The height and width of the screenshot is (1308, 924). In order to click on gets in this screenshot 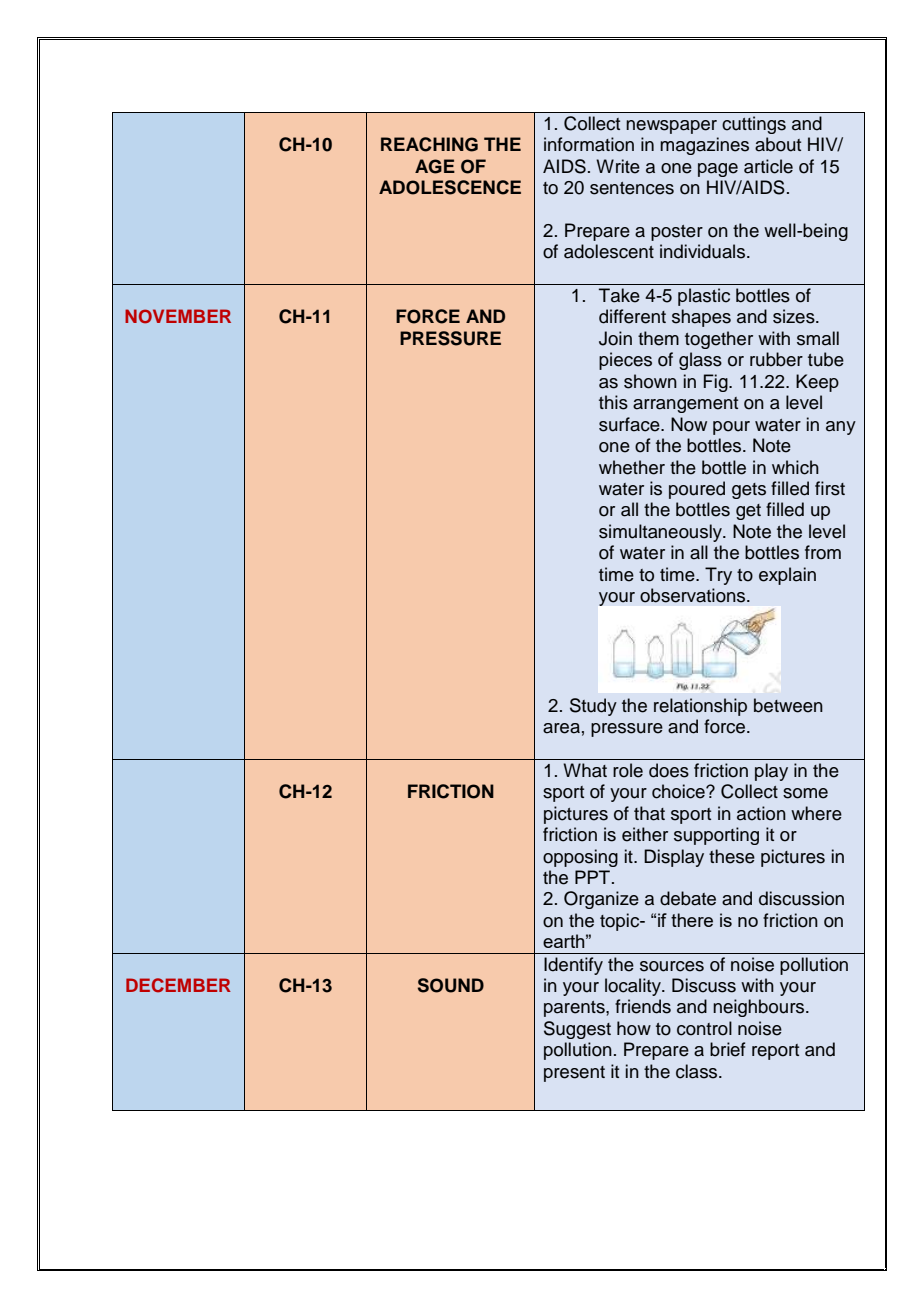, I will do `click(749, 491)`.
